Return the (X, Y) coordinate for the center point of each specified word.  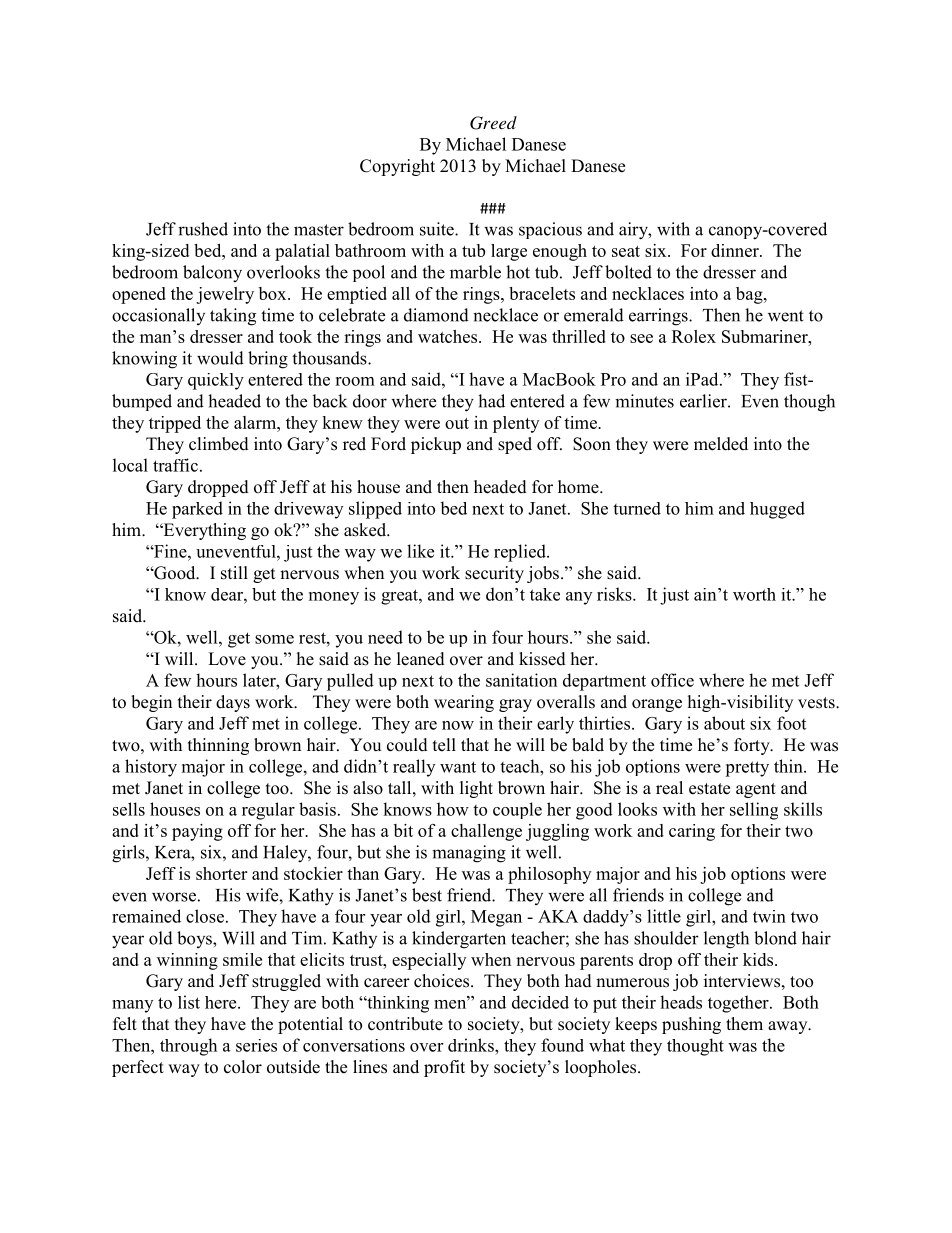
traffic (175, 465)
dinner (736, 250)
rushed (203, 229)
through (188, 1047)
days (233, 703)
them (744, 1024)
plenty (516, 424)
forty (753, 746)
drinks (472, 1045)
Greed (493, 123)
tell (444, 745)
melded (721, 444)
